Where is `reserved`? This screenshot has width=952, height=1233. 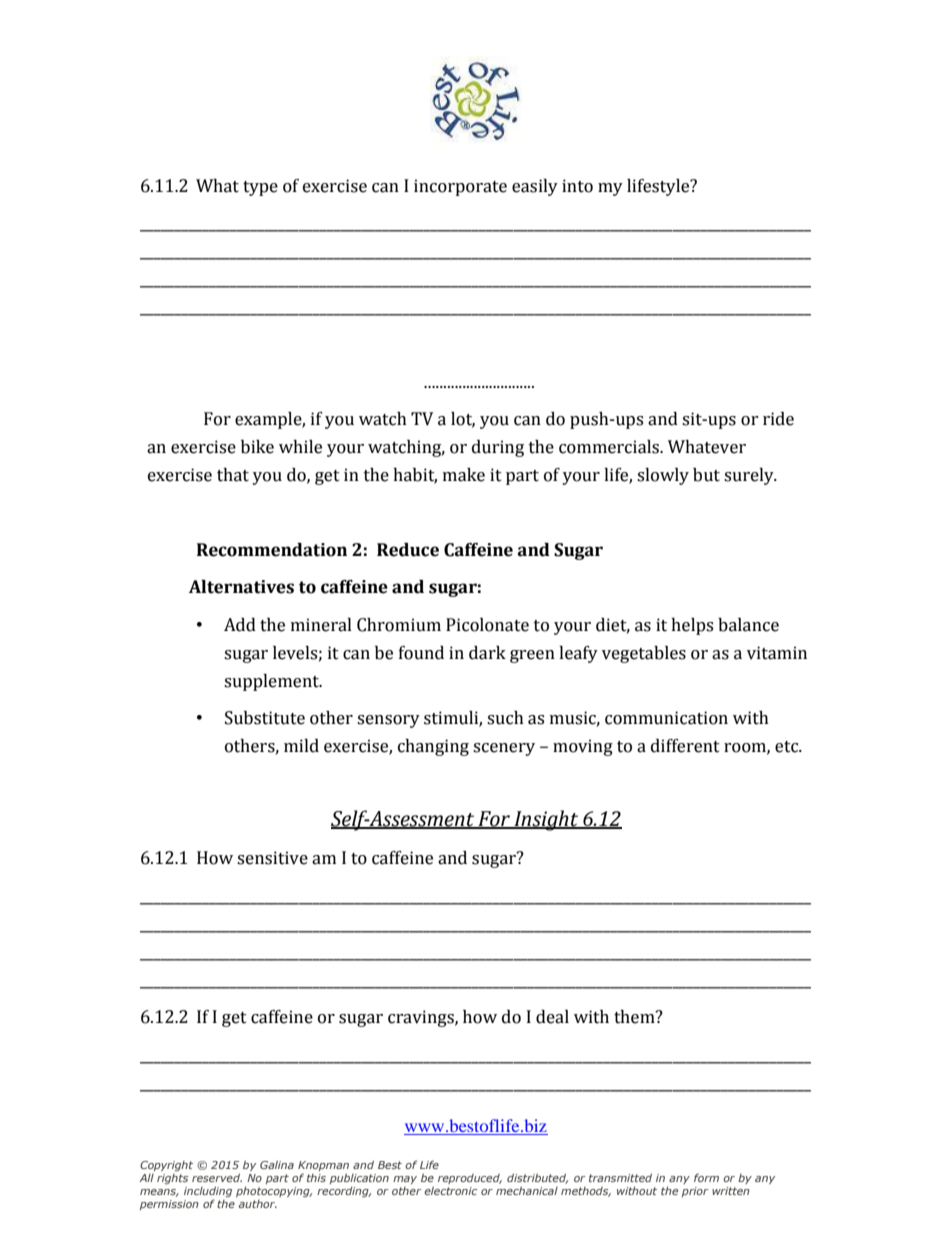 reserved is located at coordinates (217, 1177).
